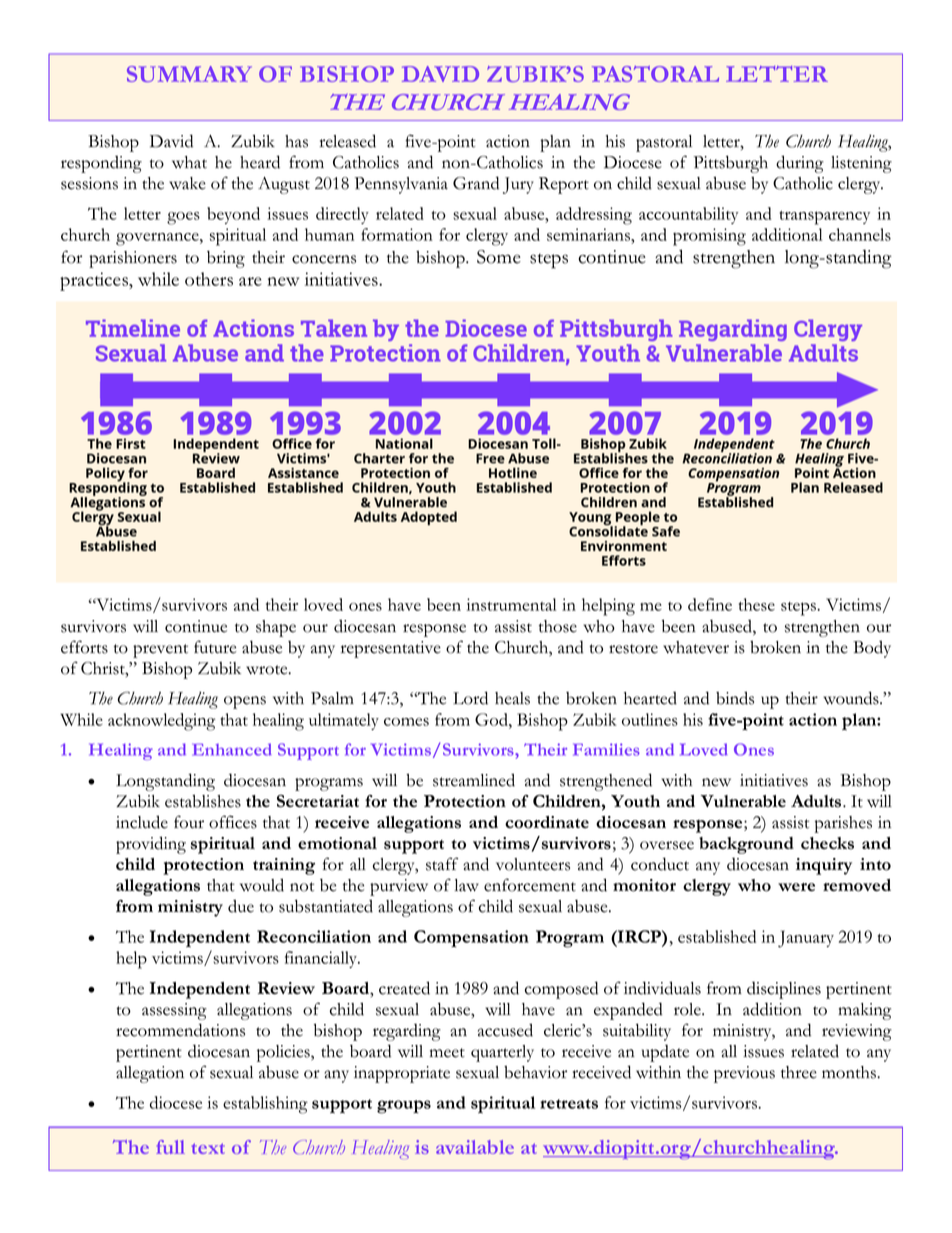  What do you see at coordinates (160, 651) in the image?
I see `prevent` at bounding box center [160, 651].
